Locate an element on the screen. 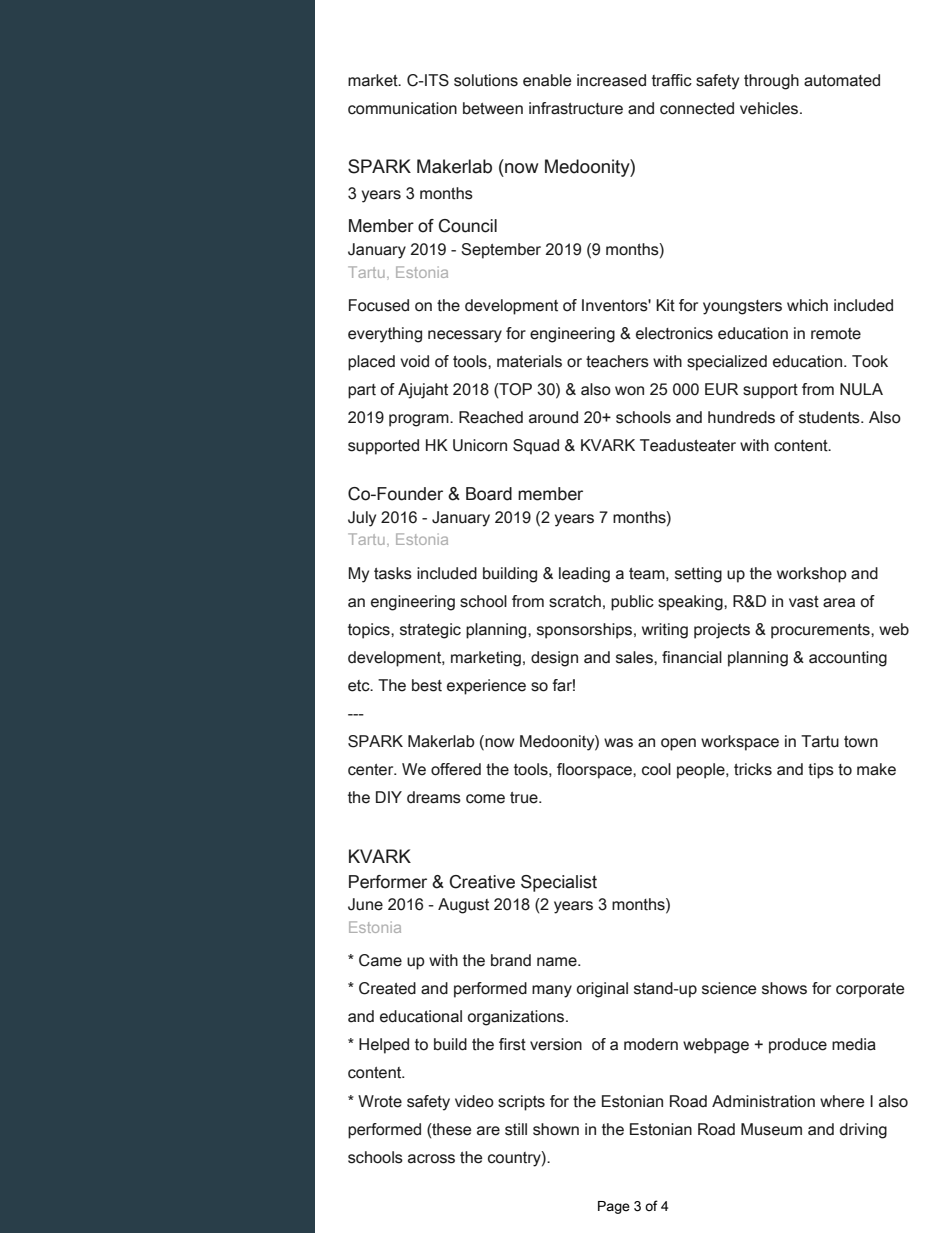  tips is located at coordinates (821, 771).
